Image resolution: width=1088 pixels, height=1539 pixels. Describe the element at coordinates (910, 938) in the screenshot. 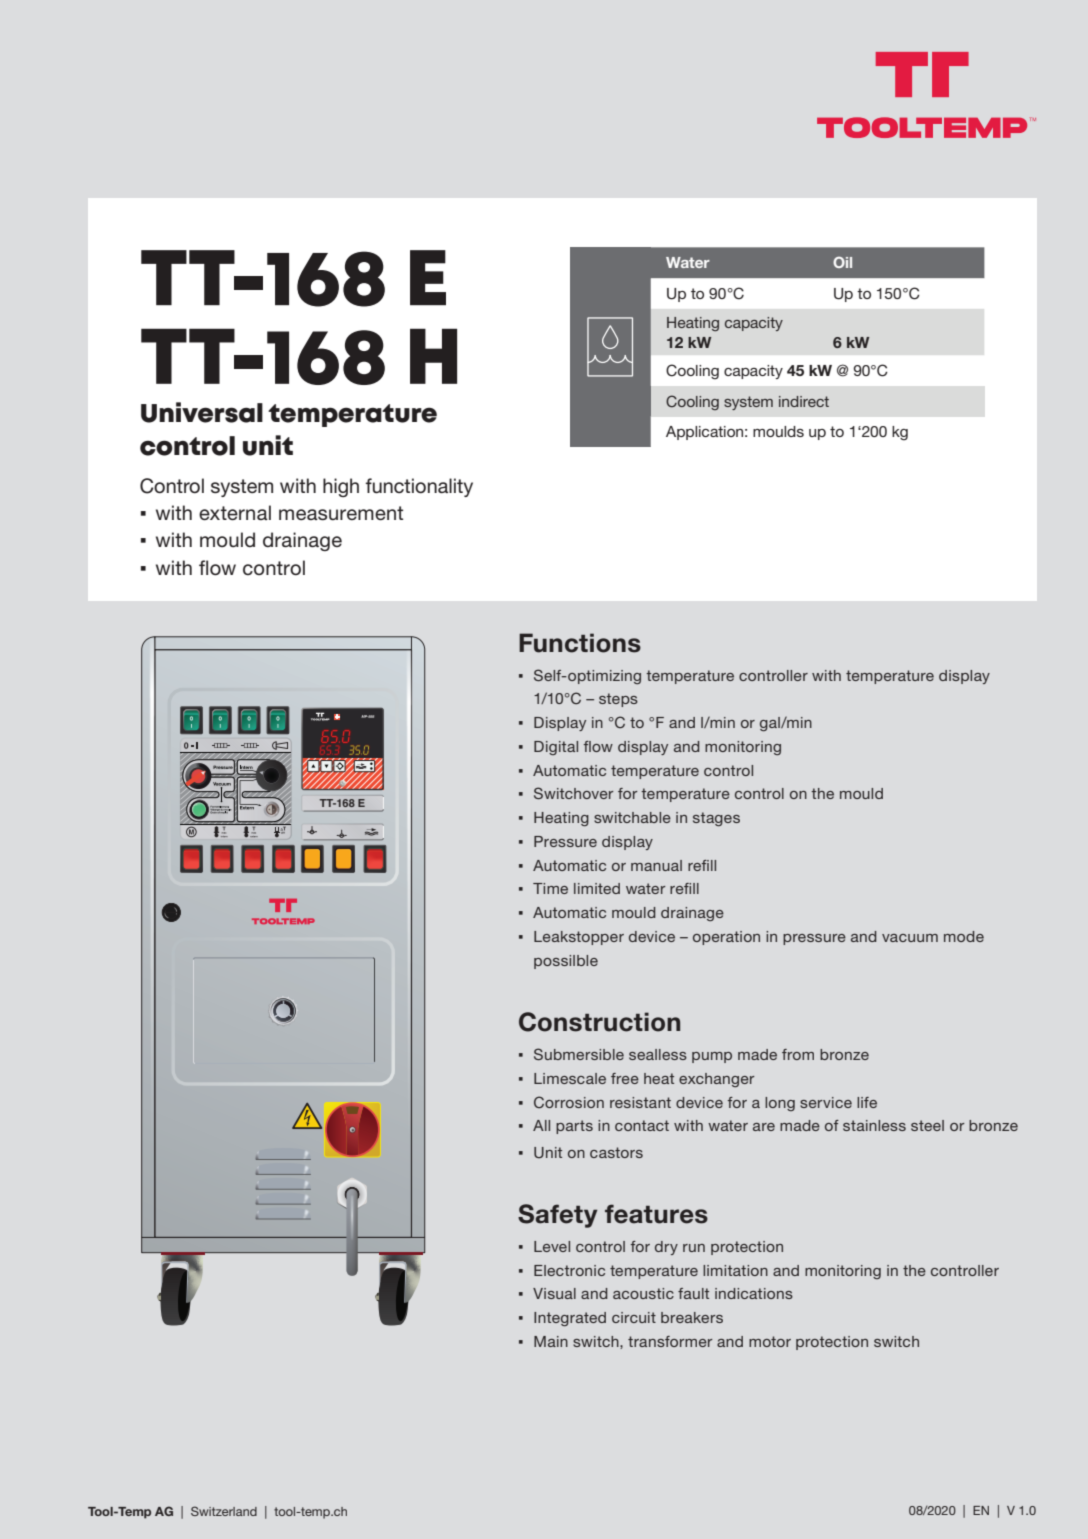

I see `vacuum` at that location.
